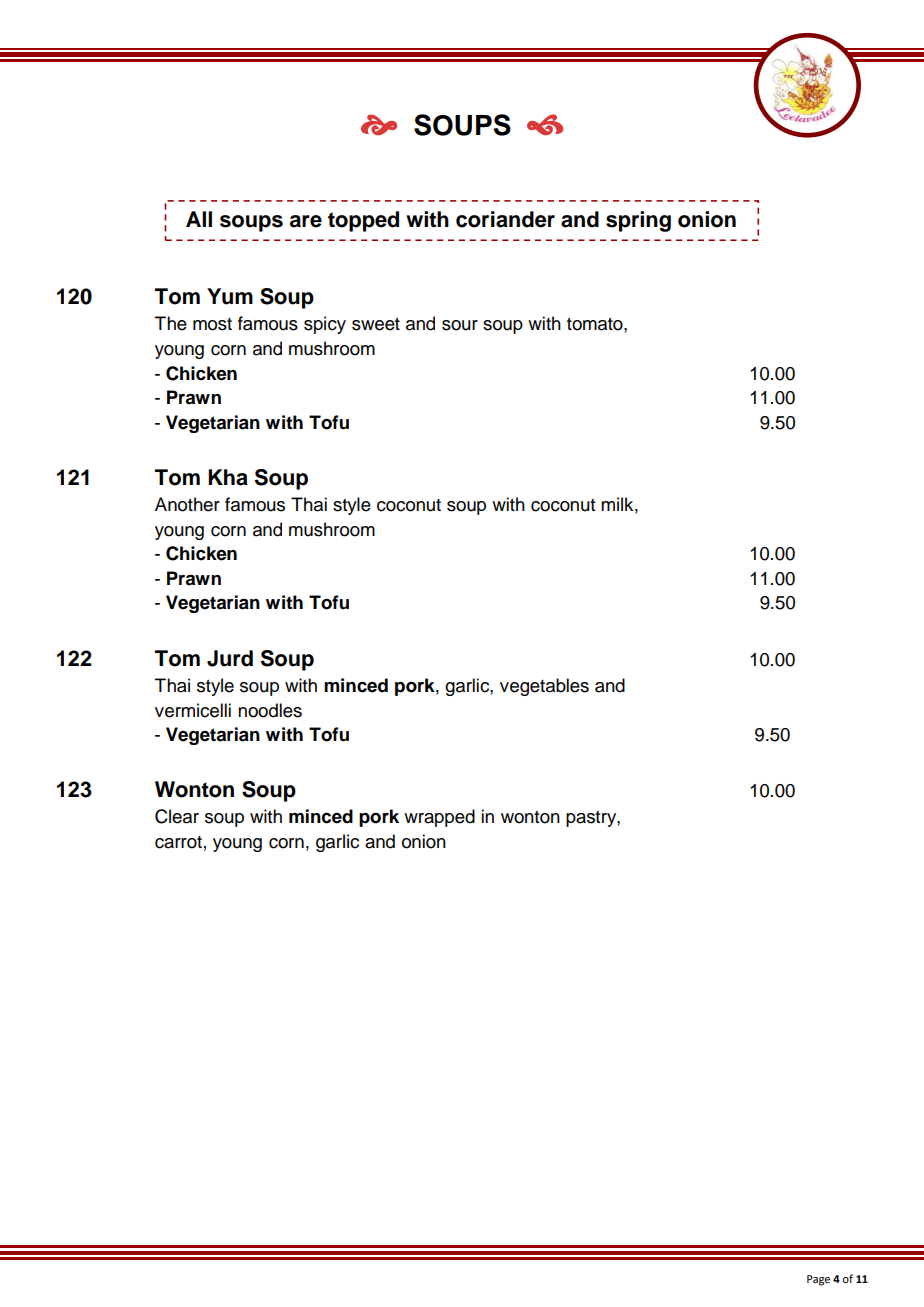 This screenshot has height=1307, width=924. What do you see at coordinates (193, 710) in the screenshot?
I see `vermicelli` at bounding box center [193, 710].
